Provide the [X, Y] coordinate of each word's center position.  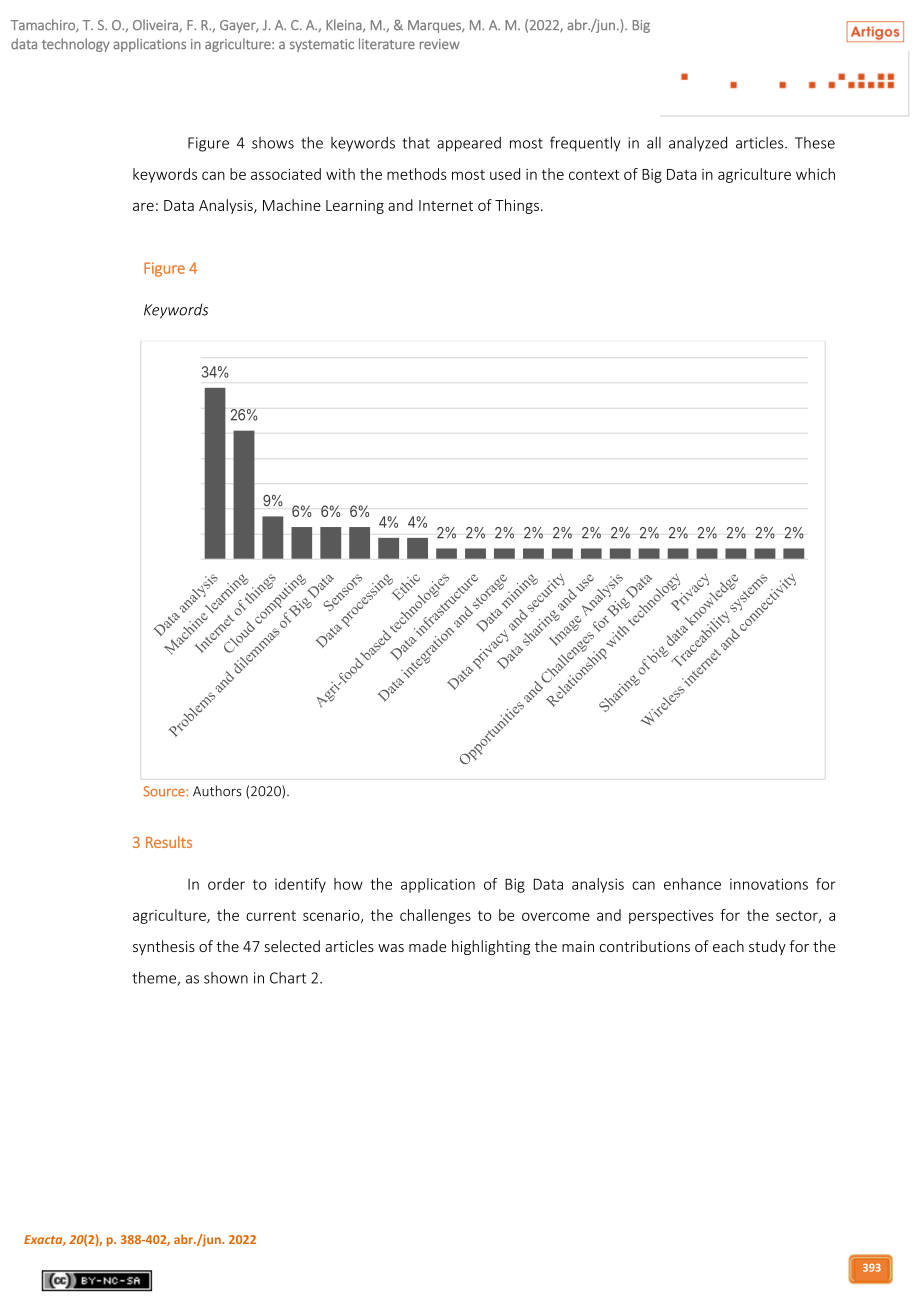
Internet [446, 205]
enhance [692, 884]
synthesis [164, 947]
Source [165, 791]
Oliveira [156, 25]
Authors [217, 791]
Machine [292, 205]
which [815, 174]
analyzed [698, 144]
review [440, 44]
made [427, 946]
